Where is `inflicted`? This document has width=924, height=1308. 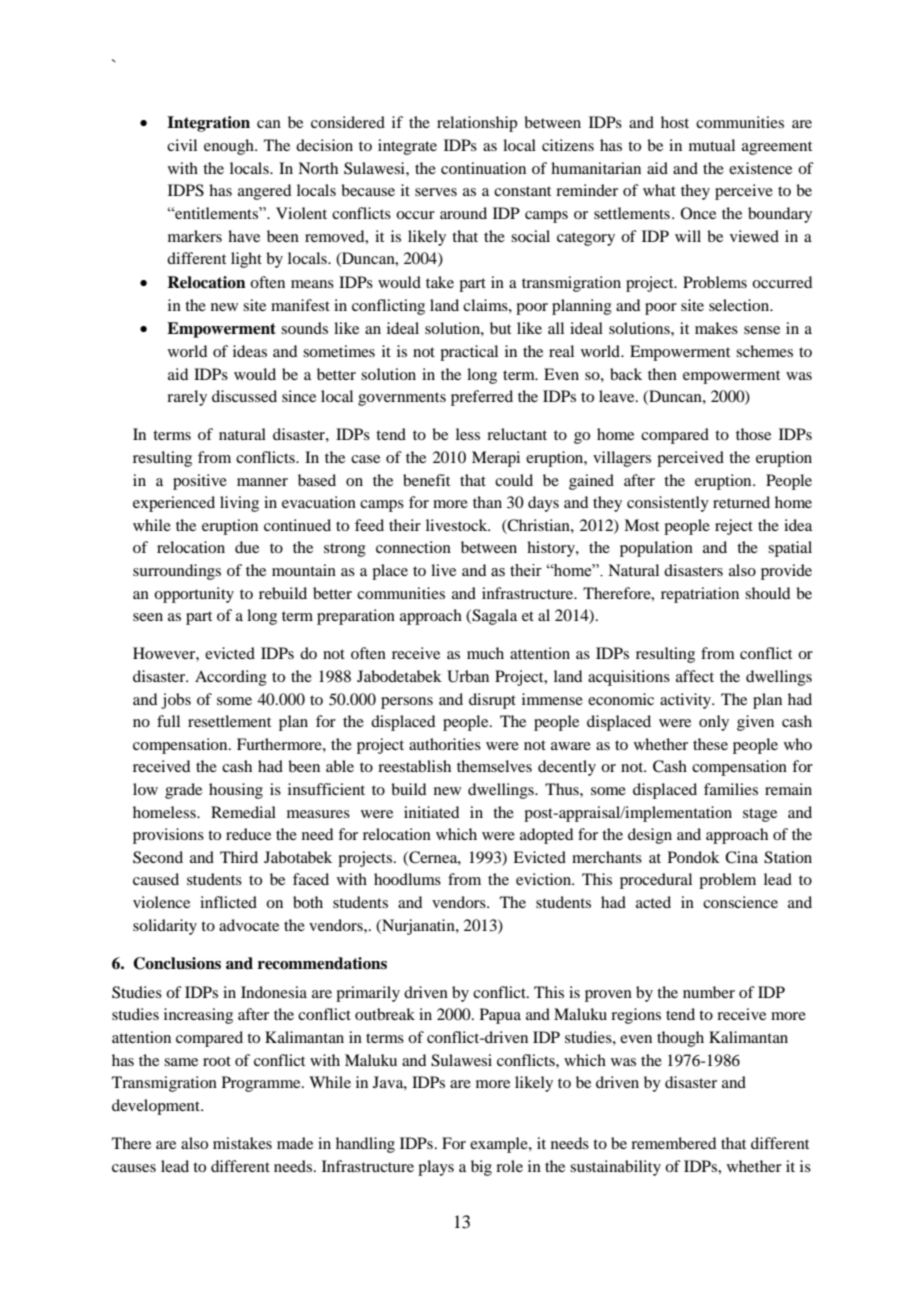 inflicted is located at coordinates (228, 902).
